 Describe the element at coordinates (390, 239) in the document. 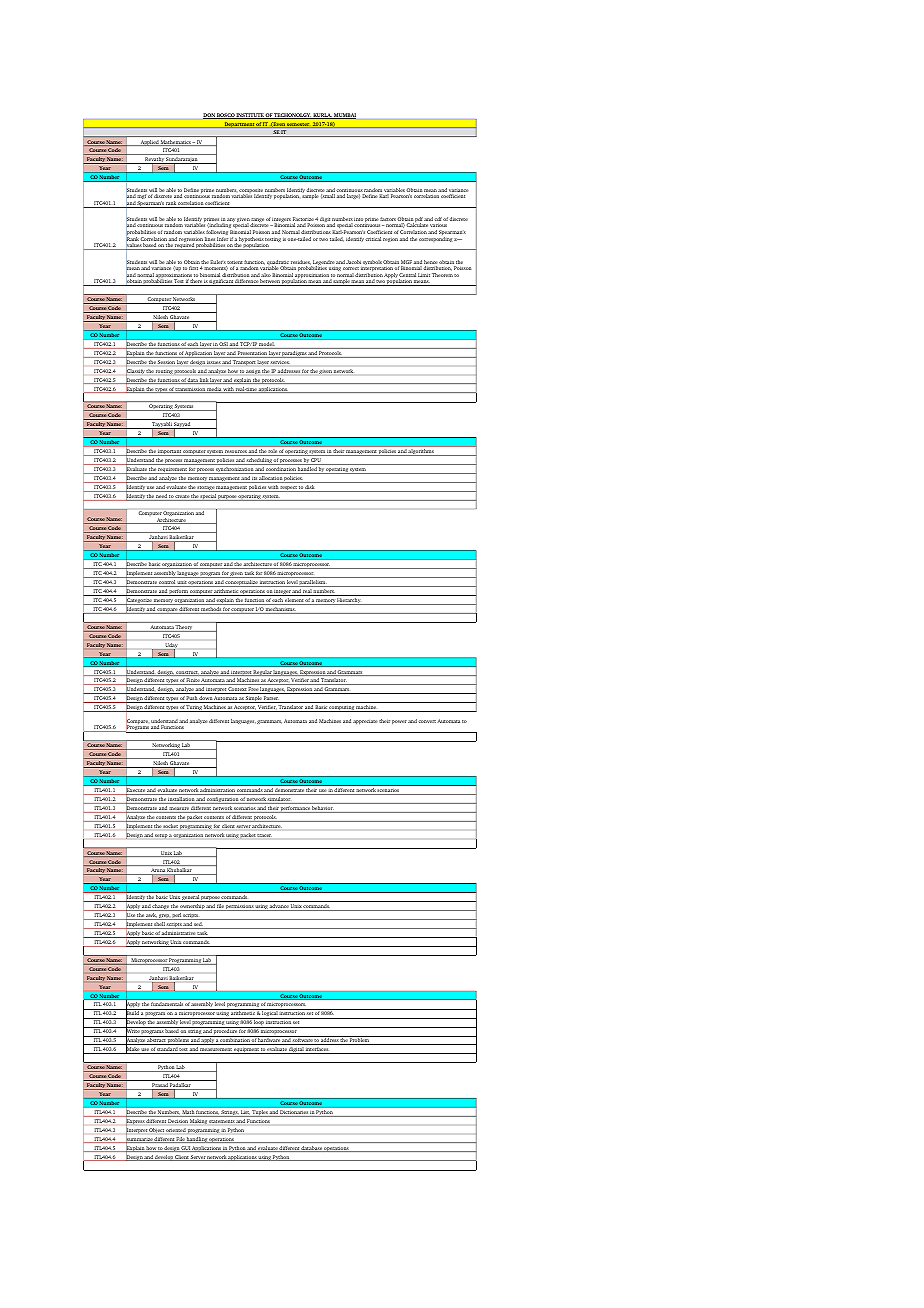

I see `region` at that location.
